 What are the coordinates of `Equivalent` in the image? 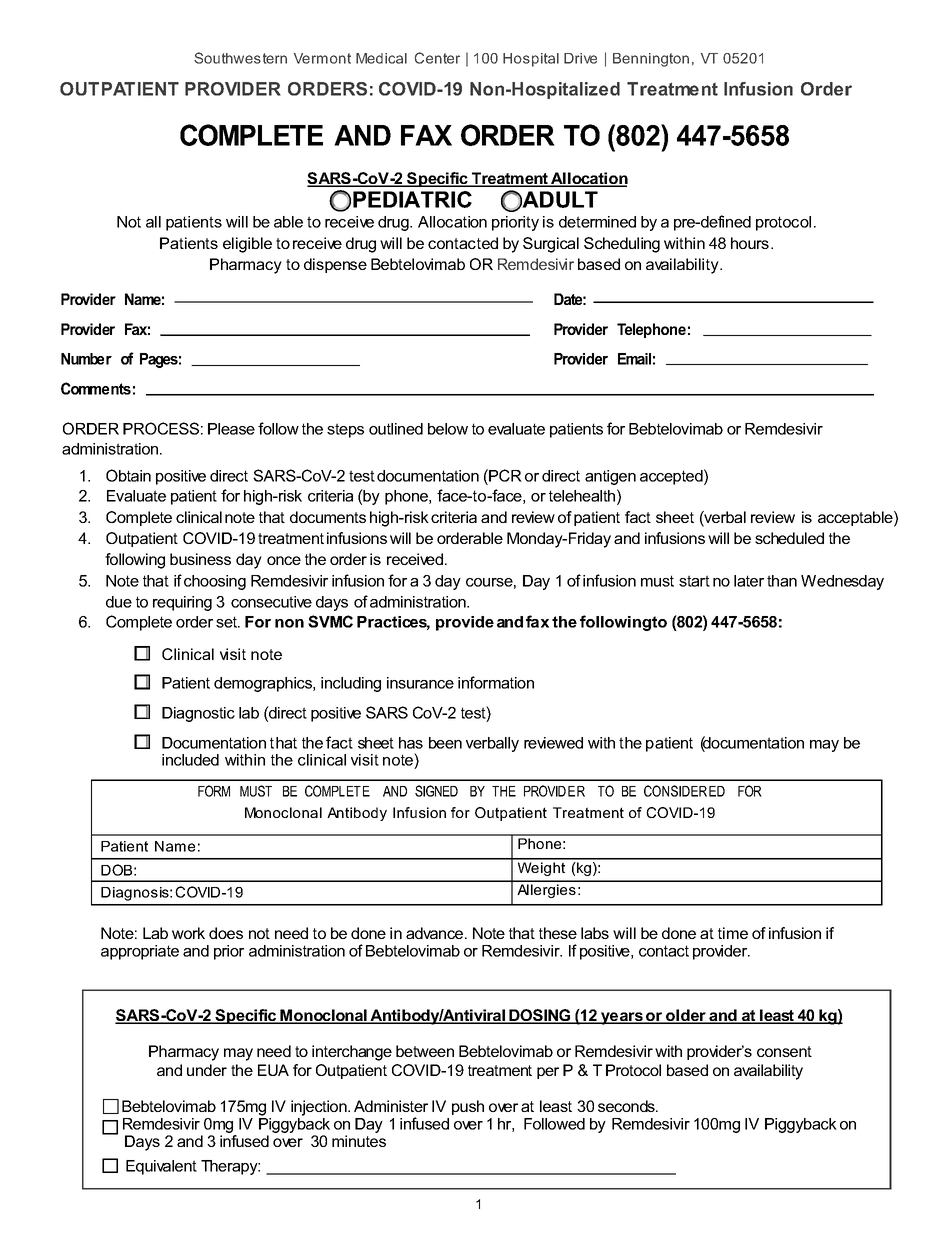 It's located at (161, 1167).
